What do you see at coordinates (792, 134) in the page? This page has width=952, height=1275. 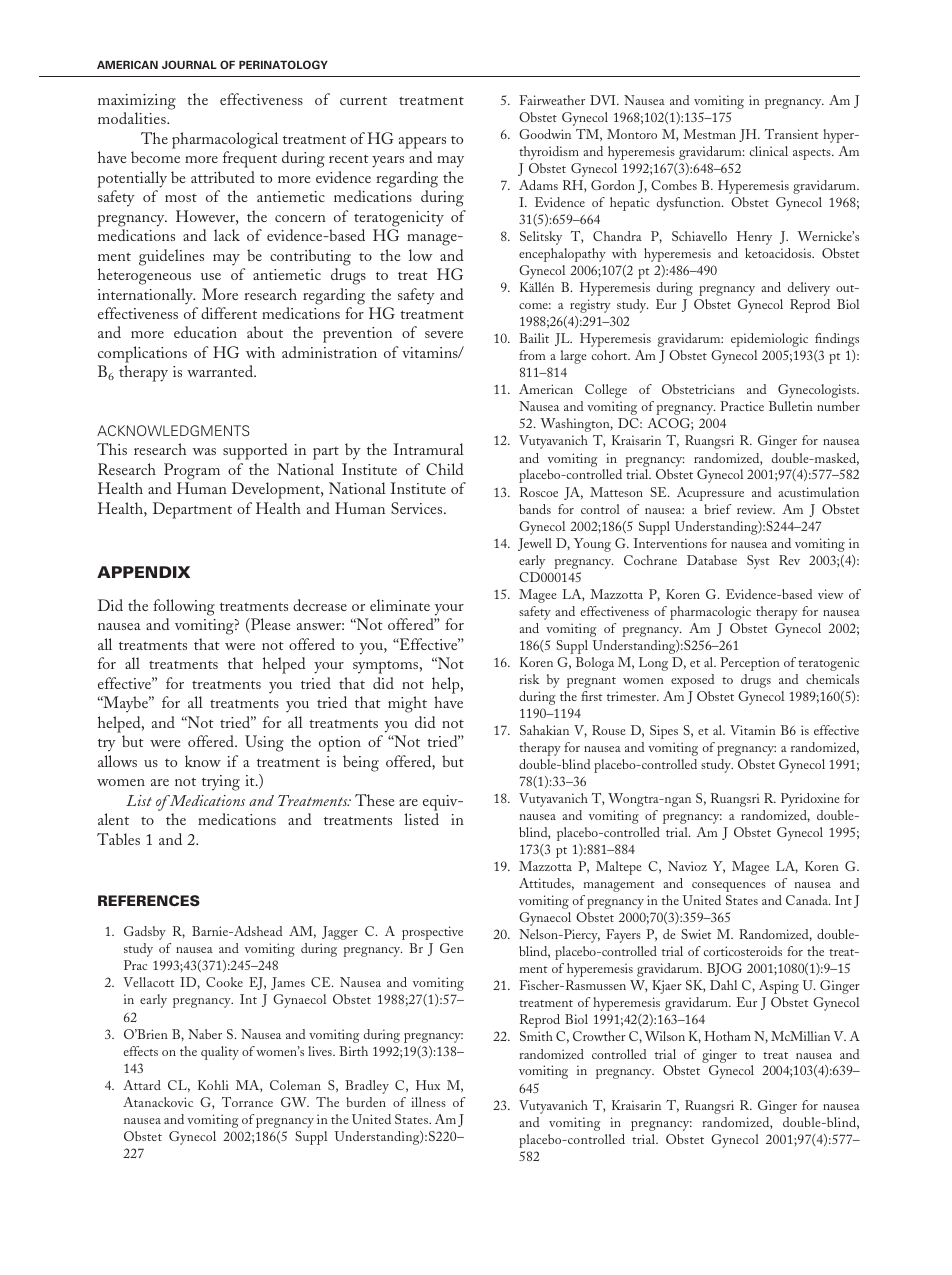 I see `Transient` at bounding box center [792, 134].
